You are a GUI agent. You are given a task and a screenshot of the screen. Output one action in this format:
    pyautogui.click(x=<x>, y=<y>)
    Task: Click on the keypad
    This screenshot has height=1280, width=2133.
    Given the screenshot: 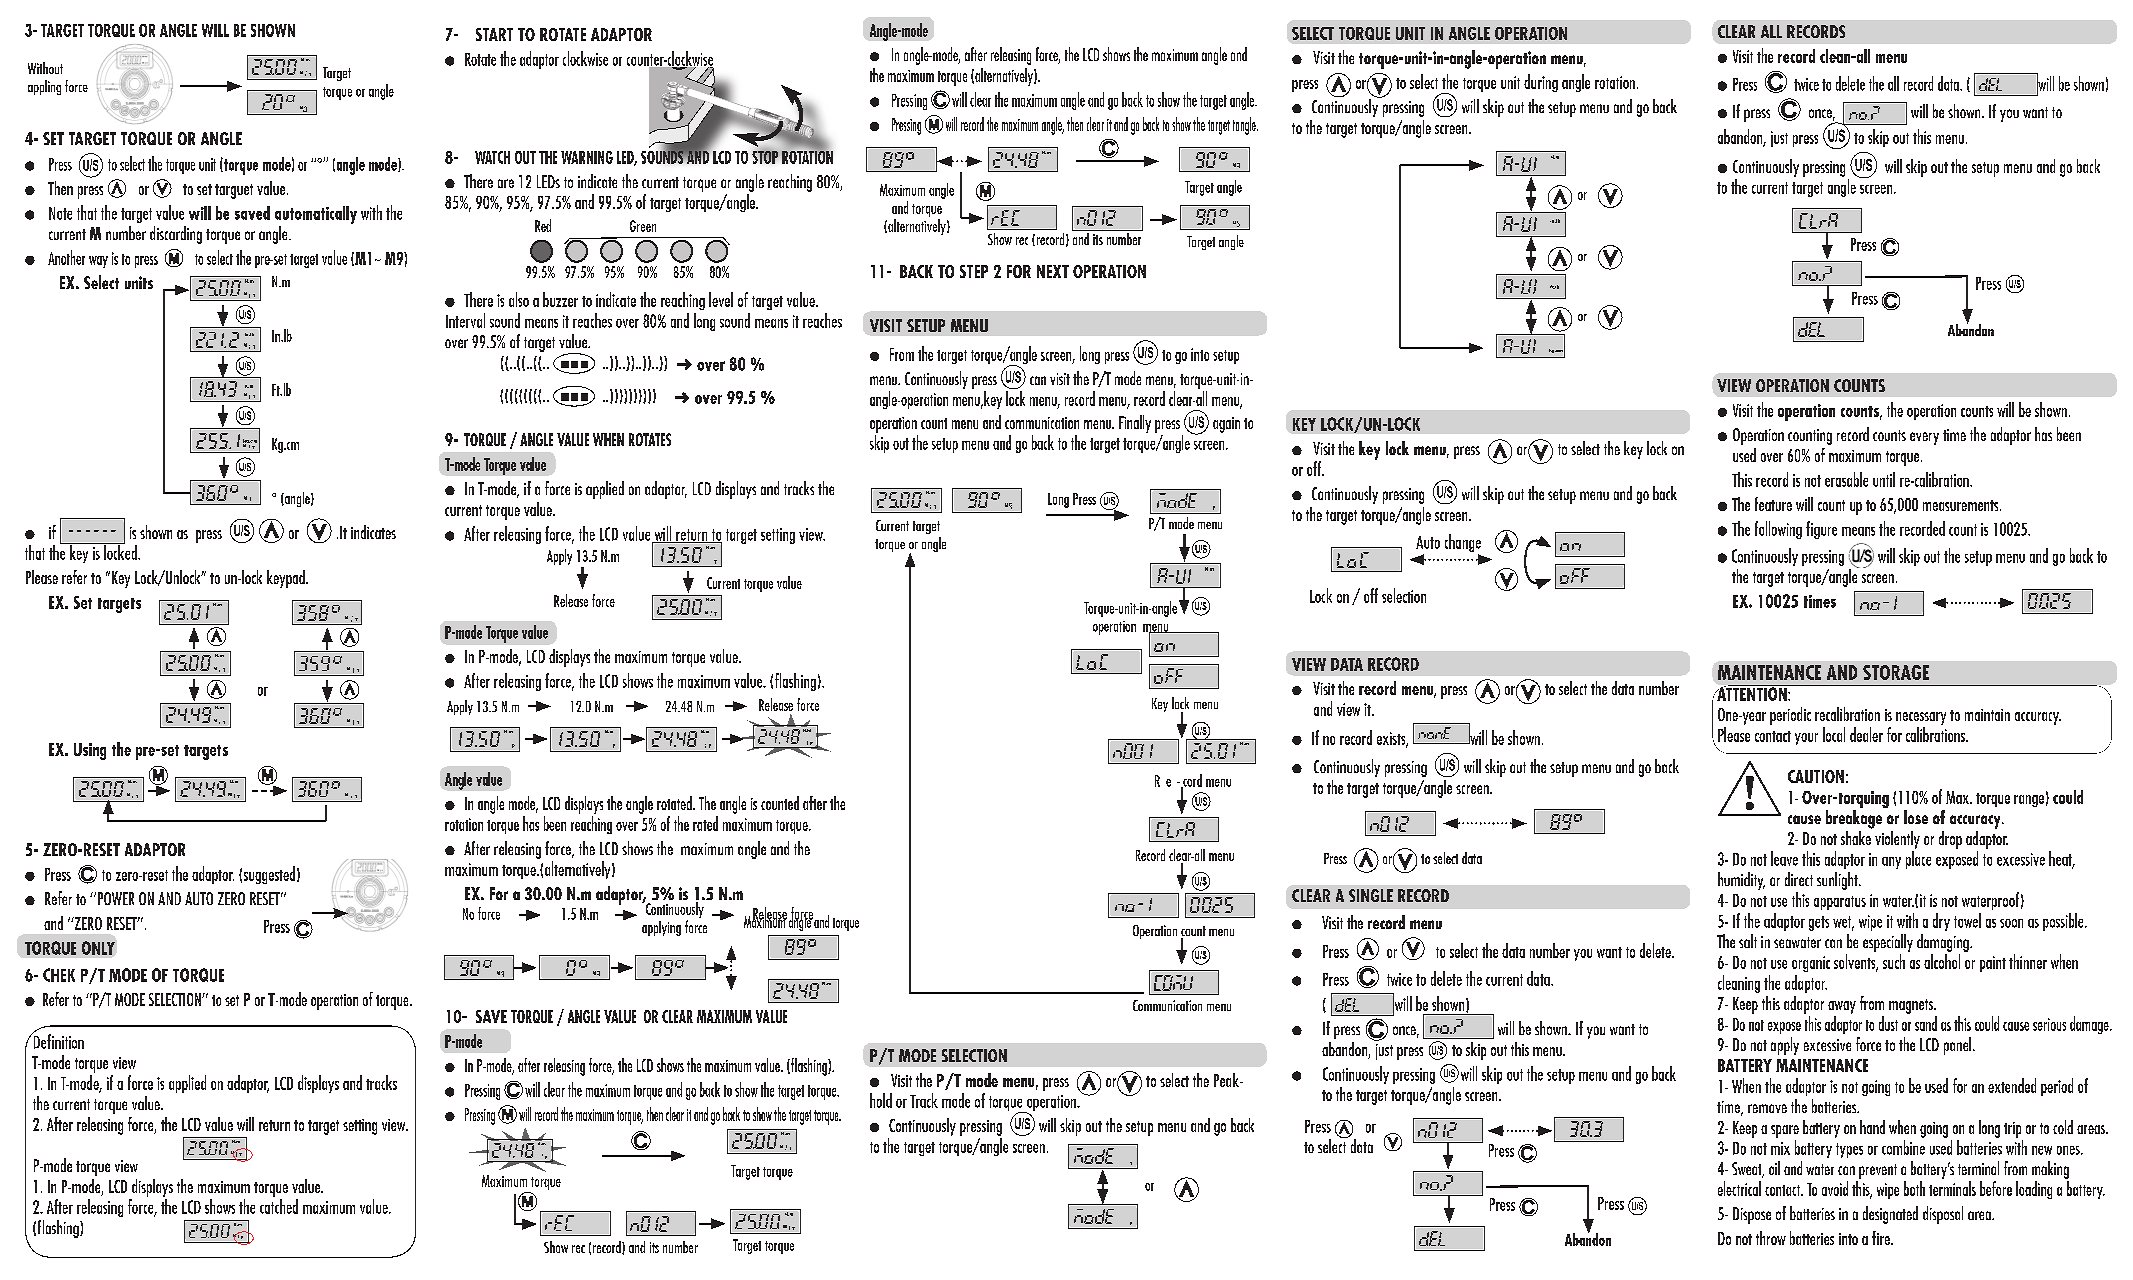 What is the action you would take?
    pyautogui.click(x=287, y=579)
